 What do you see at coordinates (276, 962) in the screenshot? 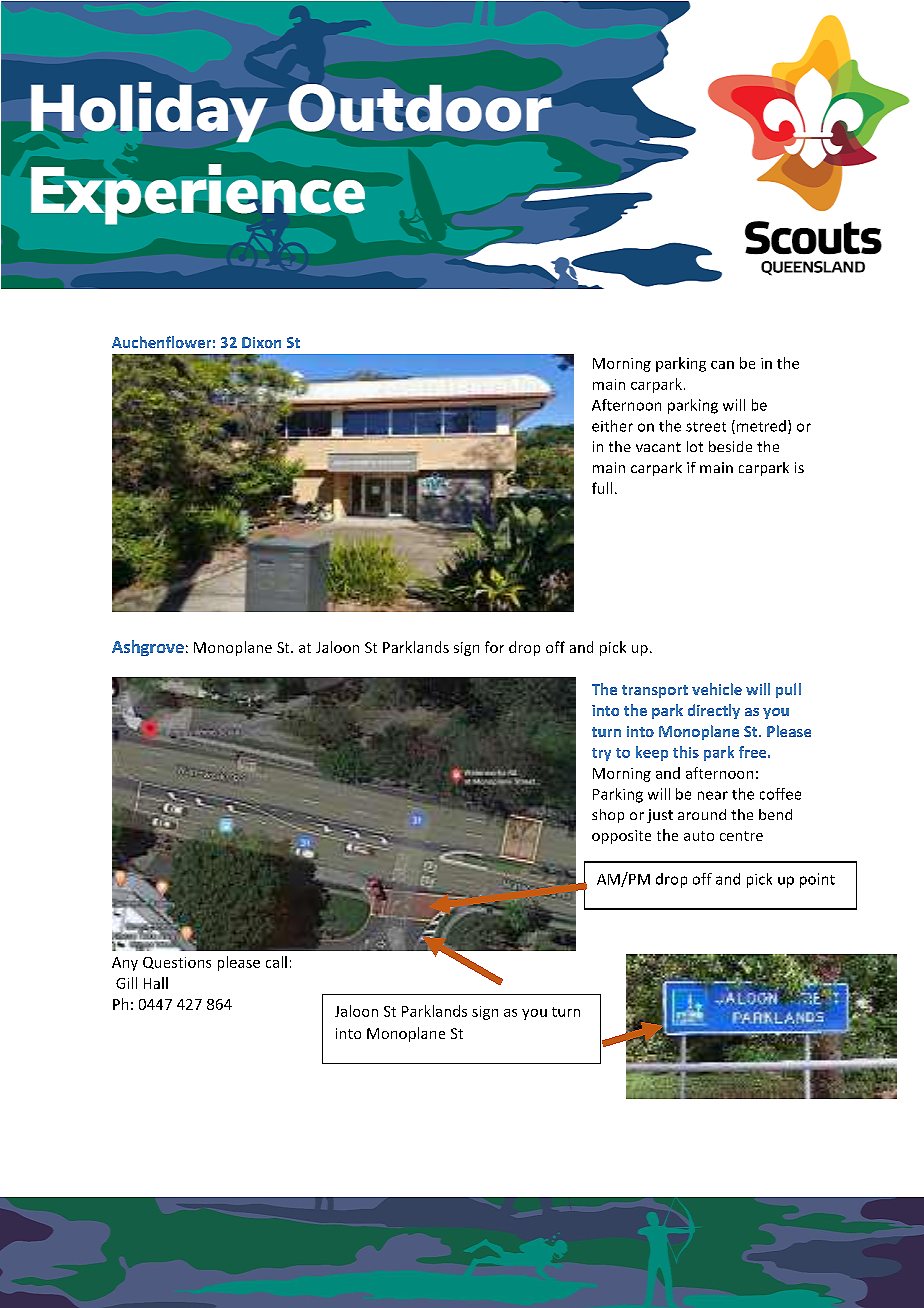
I see `call` at bounding box center [276, 962].
